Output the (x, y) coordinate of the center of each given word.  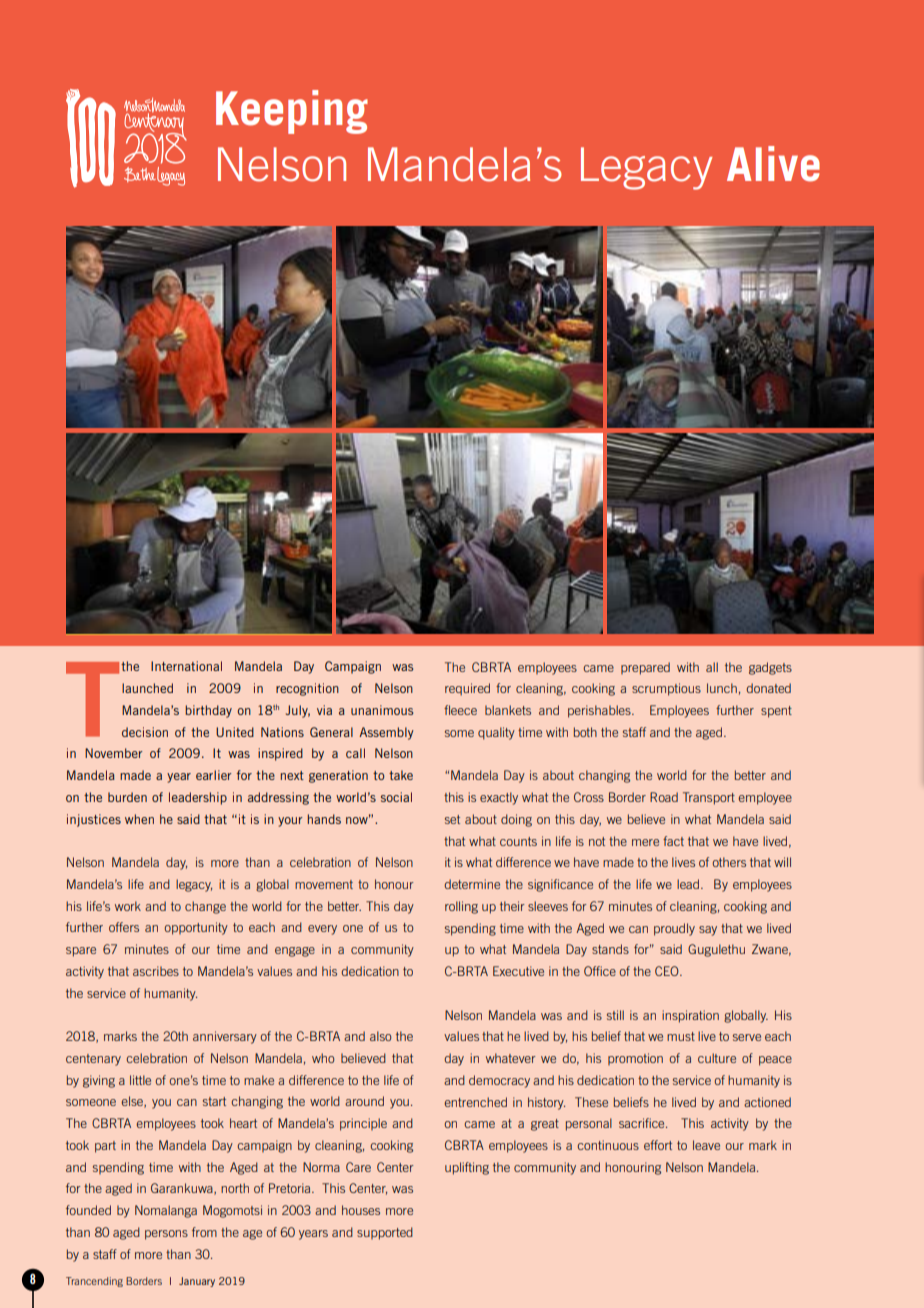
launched (147, 688)
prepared (645, 668)
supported (385, 1233)
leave (706, 1145)
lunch (722, 688)
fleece (460, 710)
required (467, 689)
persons (166, 1235)
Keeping (292, 112)
